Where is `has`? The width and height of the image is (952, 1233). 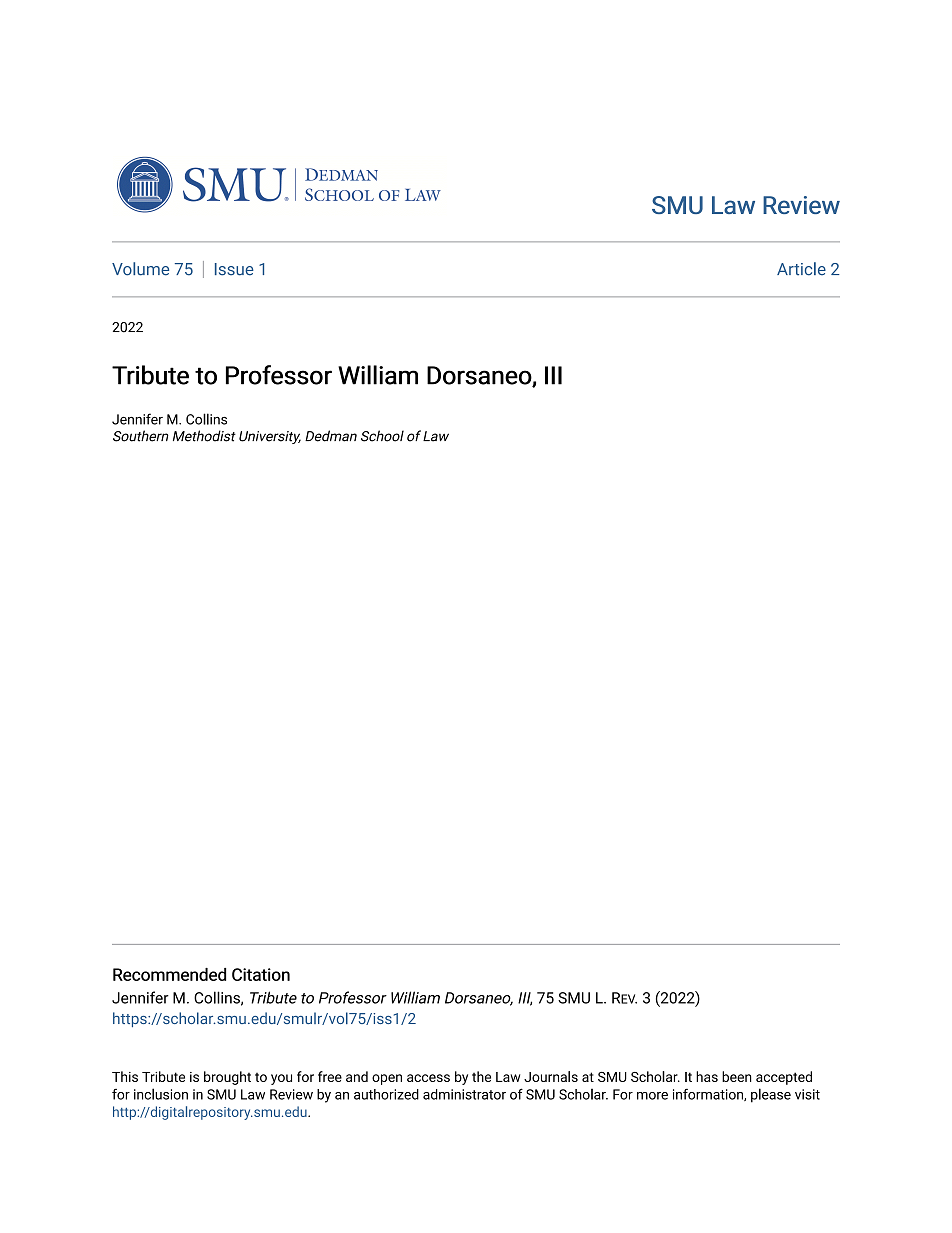 has is located at coordinates (707, 1076).
